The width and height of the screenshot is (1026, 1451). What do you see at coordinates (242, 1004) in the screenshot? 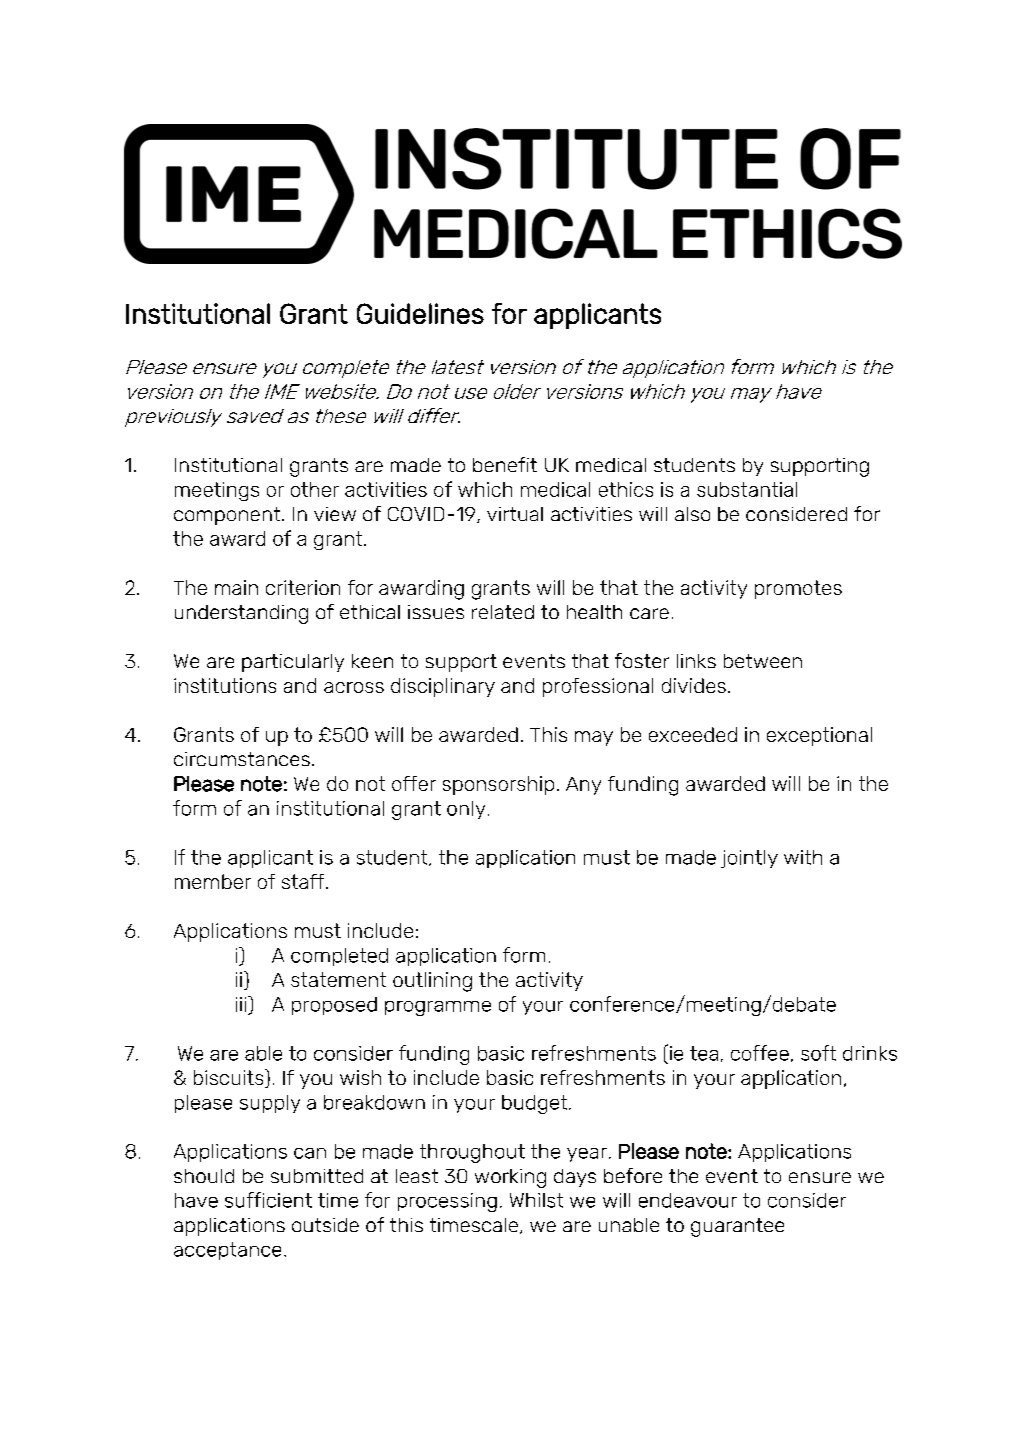
I see `iii` at bounding box center [242, 1004].
